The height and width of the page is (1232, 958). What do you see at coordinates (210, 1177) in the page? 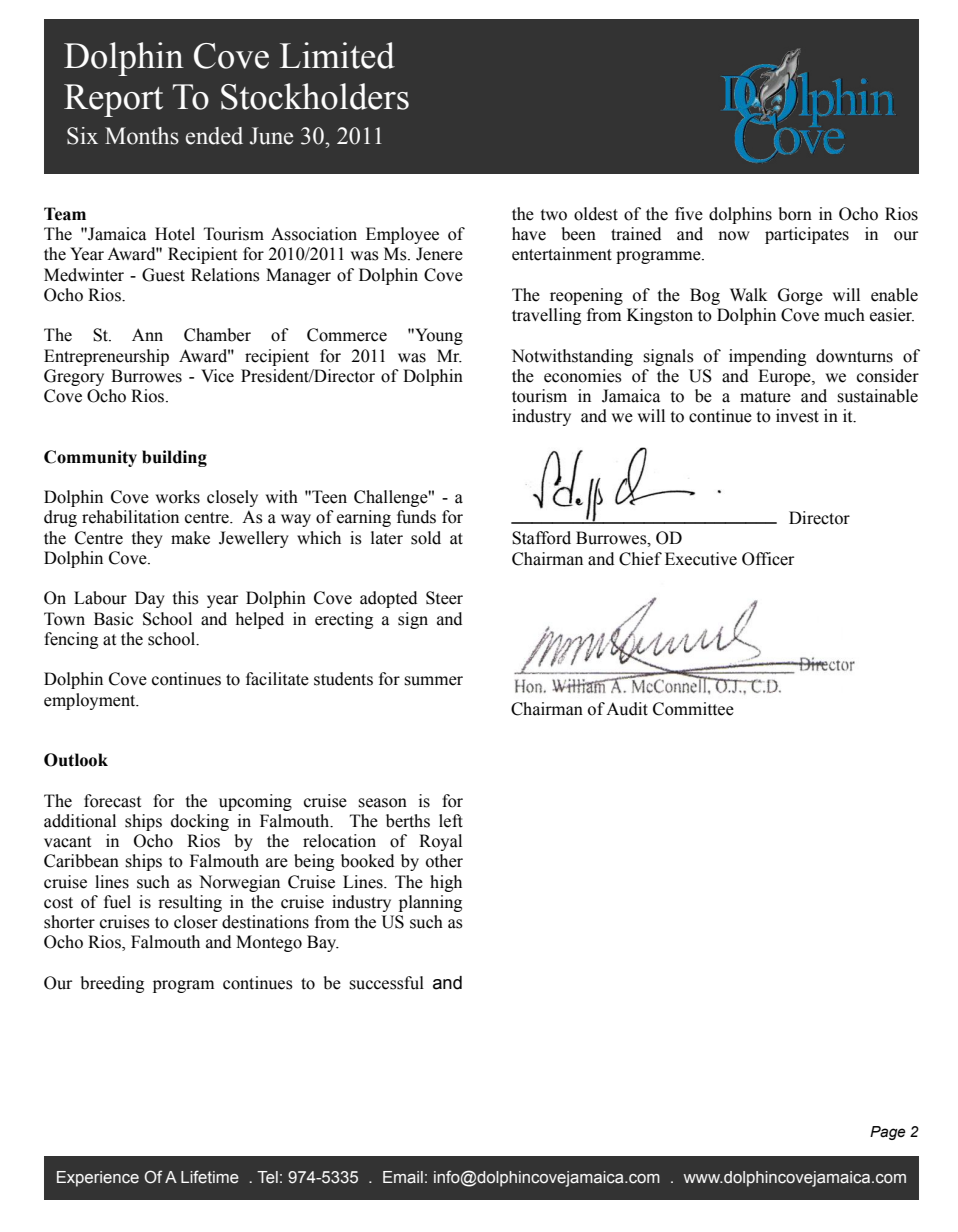
I see `Lifetime` at bounding box center [210, 1177].
